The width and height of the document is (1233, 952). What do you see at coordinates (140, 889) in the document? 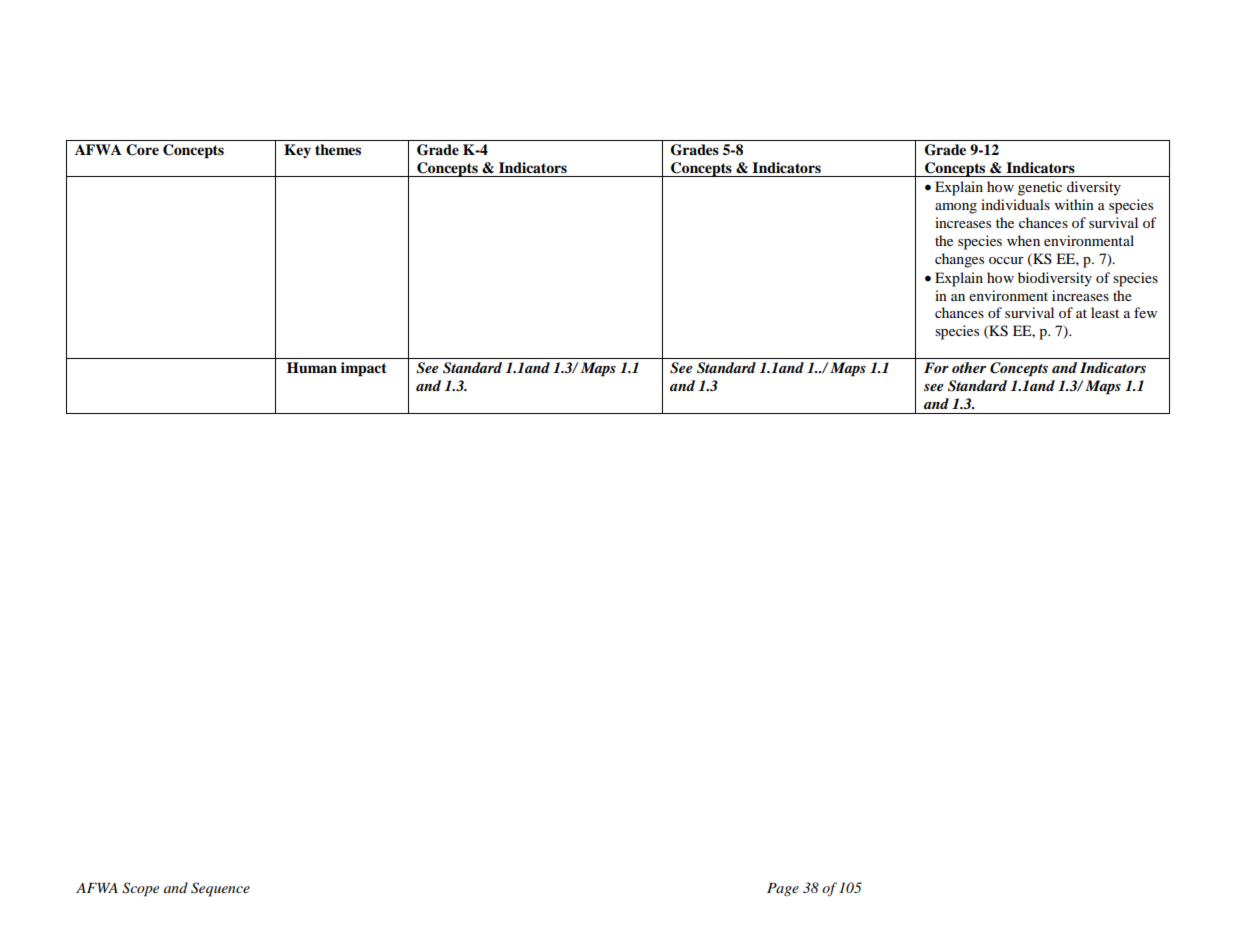
I see `Scope` at bounding box center [140, 889].
